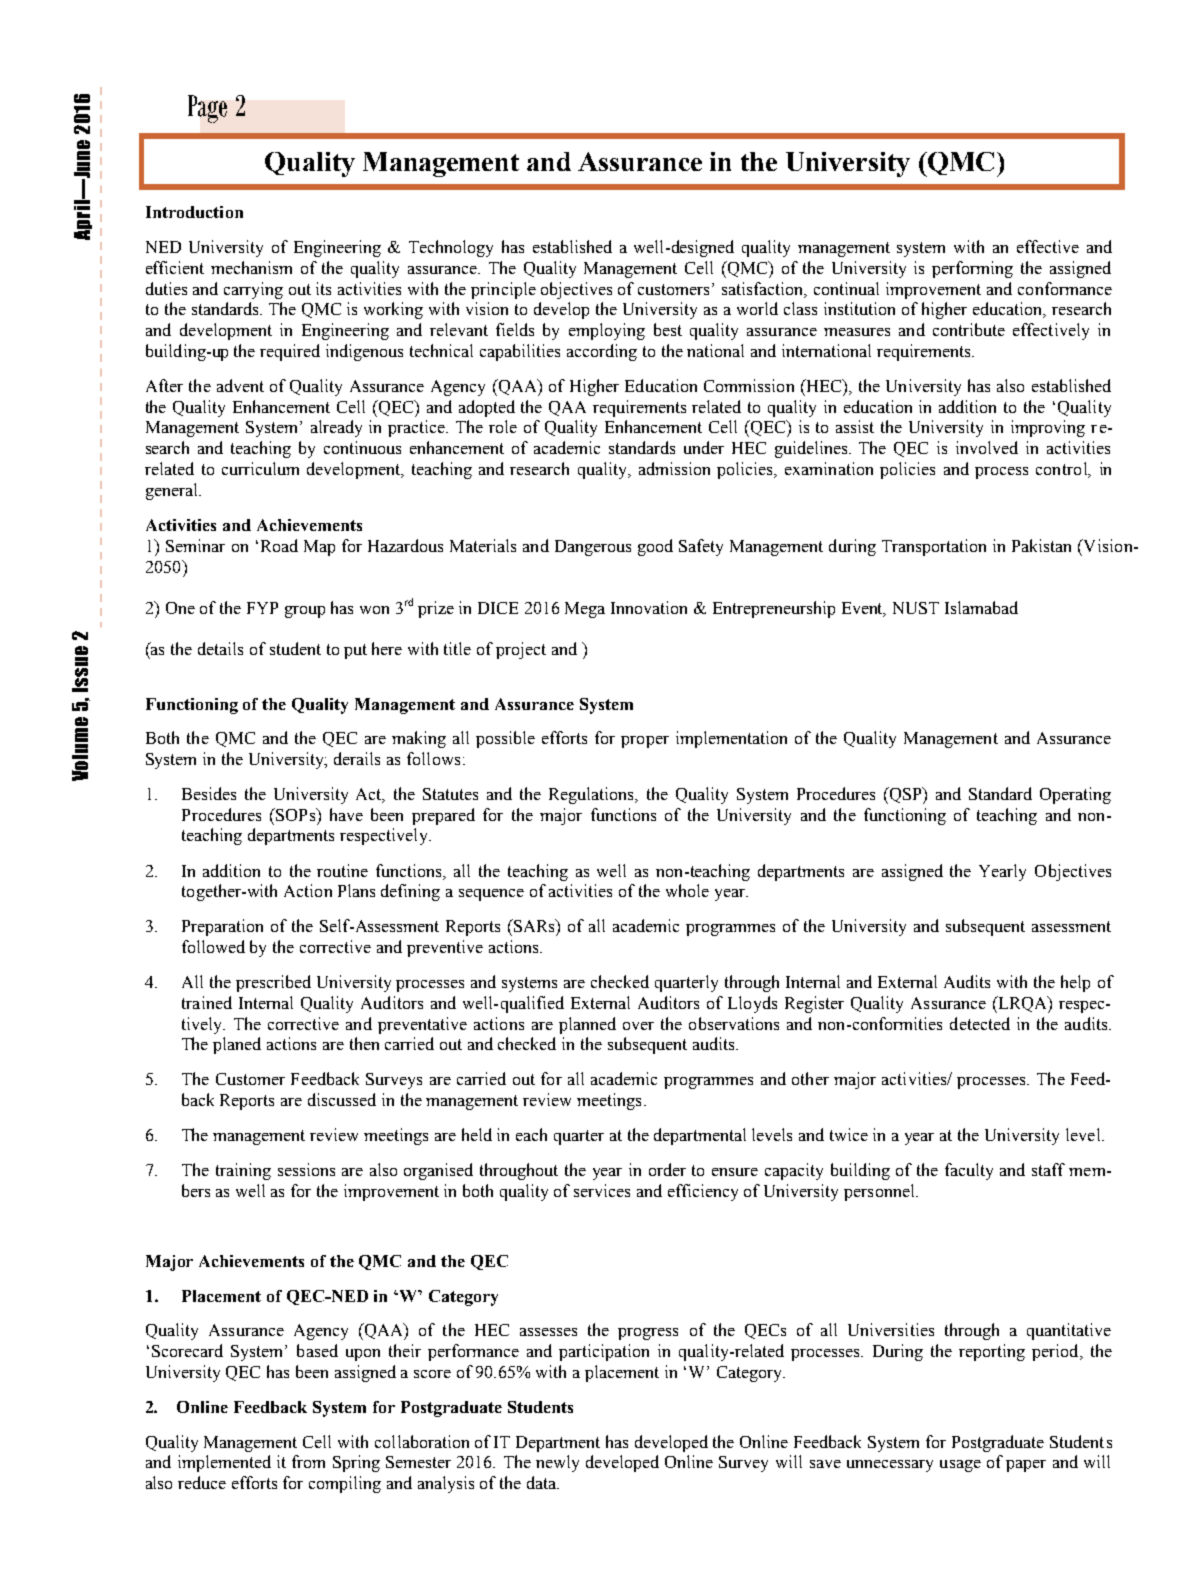 This image has width=1198, height=1593. I want to click on Page, so click(207, 109).
